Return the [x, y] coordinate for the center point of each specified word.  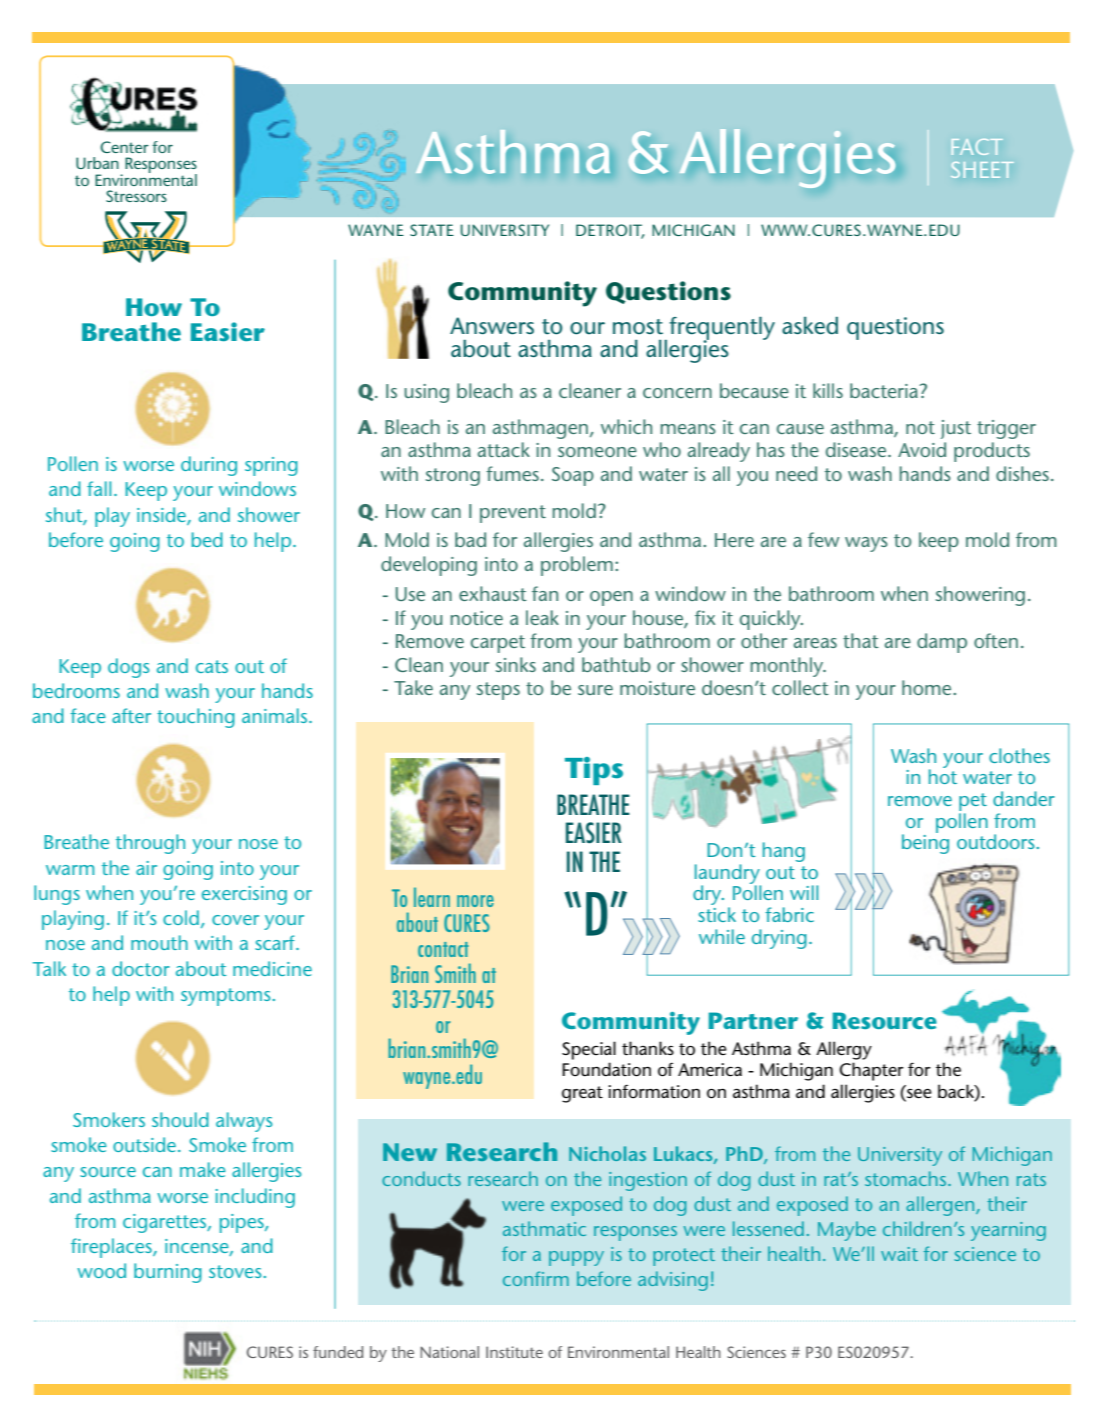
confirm [536, 1278]
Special [589, 1050]
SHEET [982, 170]
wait [899, 1254]
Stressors [136, 196]
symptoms [227, 997]
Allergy [844, 1050]
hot [943, 775]
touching [196, 718]
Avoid [922, 449]
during [209, 466]
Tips [594, 771]
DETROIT [610, 231]
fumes [512, 473]
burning [168, 1273]
